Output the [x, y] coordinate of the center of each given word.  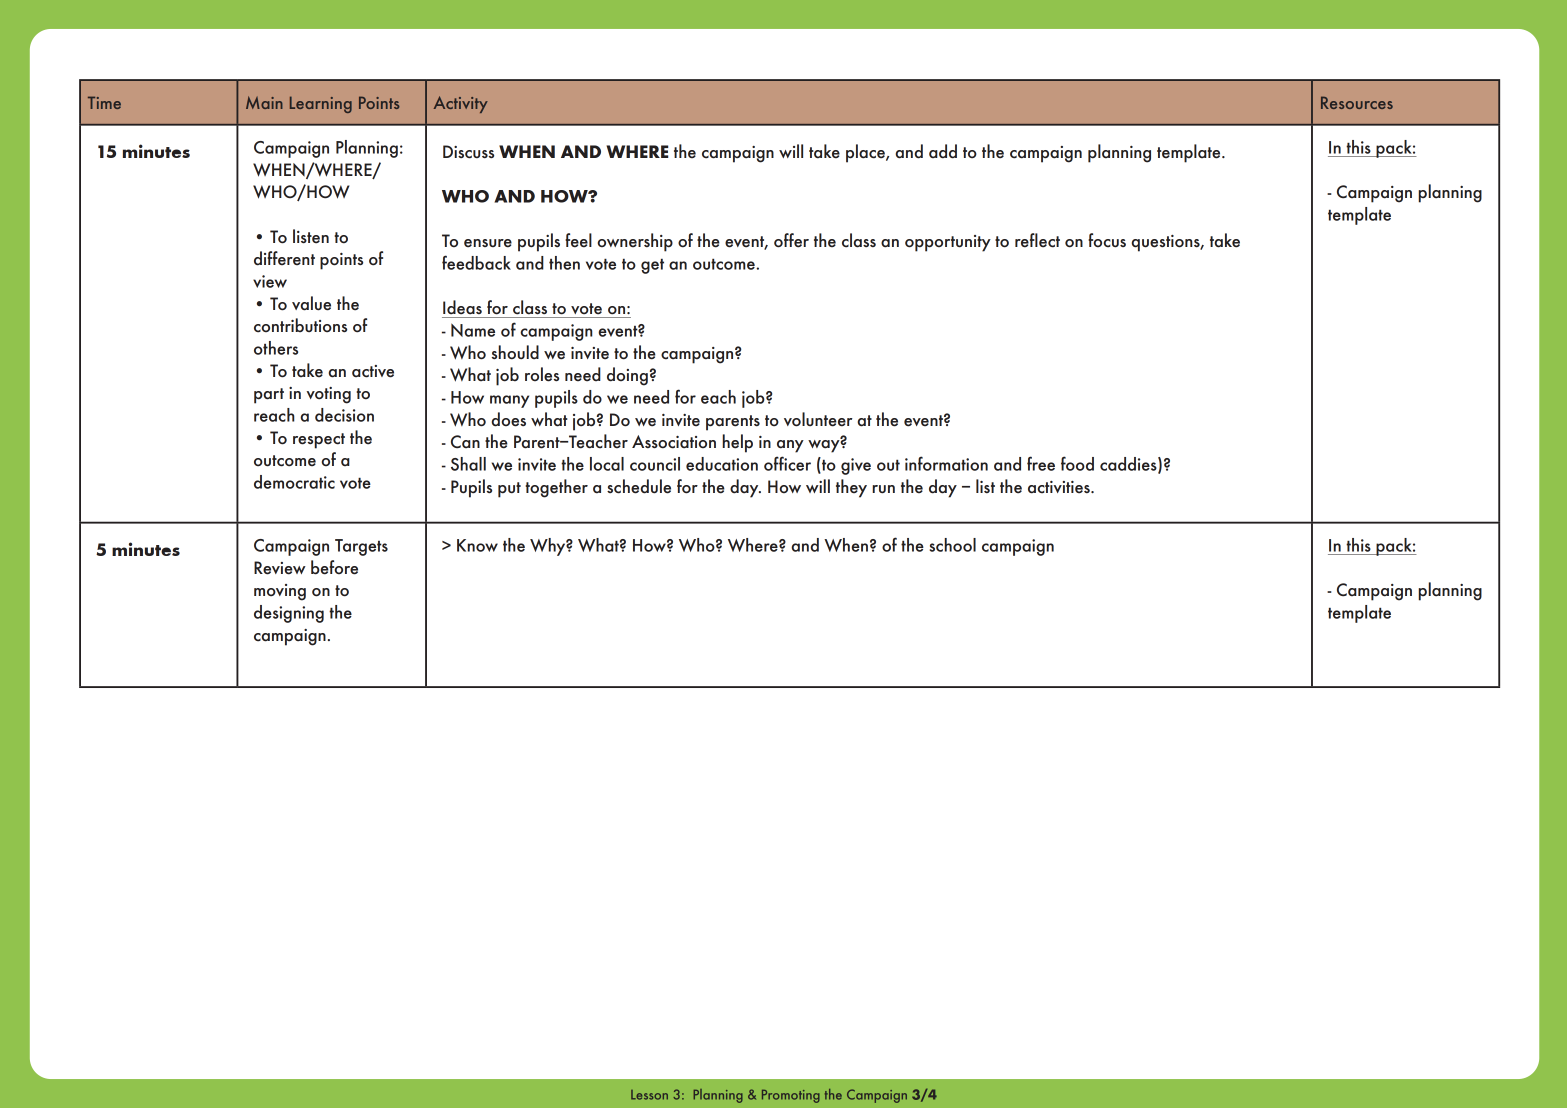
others [276, 348]
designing [289, 614]
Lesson [649, 1095]
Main [264, 102]
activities [1060, 487]
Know [477, 545]
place [866, 153]
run [883, 489]
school [953, 545]
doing [627, 376]
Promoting [791, 1096]
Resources [1357, 102]
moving [280, 592]
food [1077, 463]
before [334, 567]
